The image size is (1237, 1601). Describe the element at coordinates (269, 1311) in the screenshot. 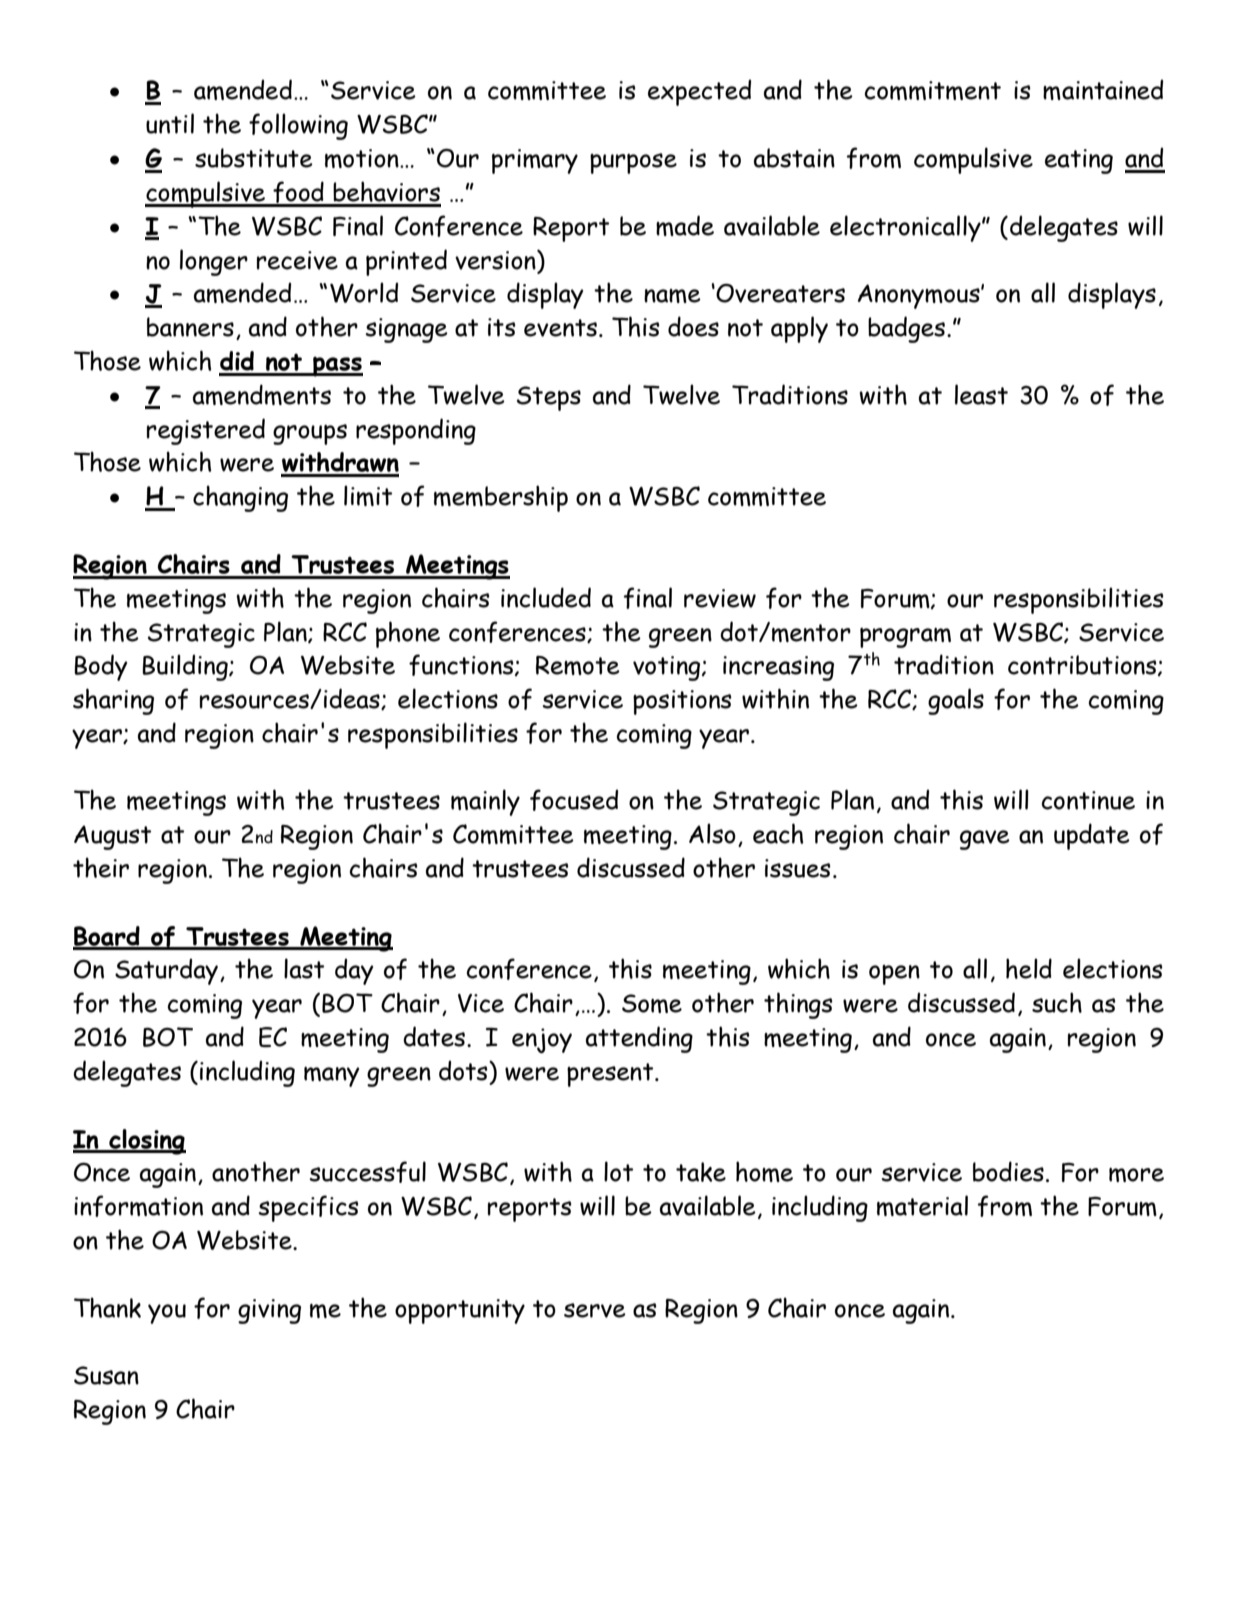

I see `giving` at that location.
